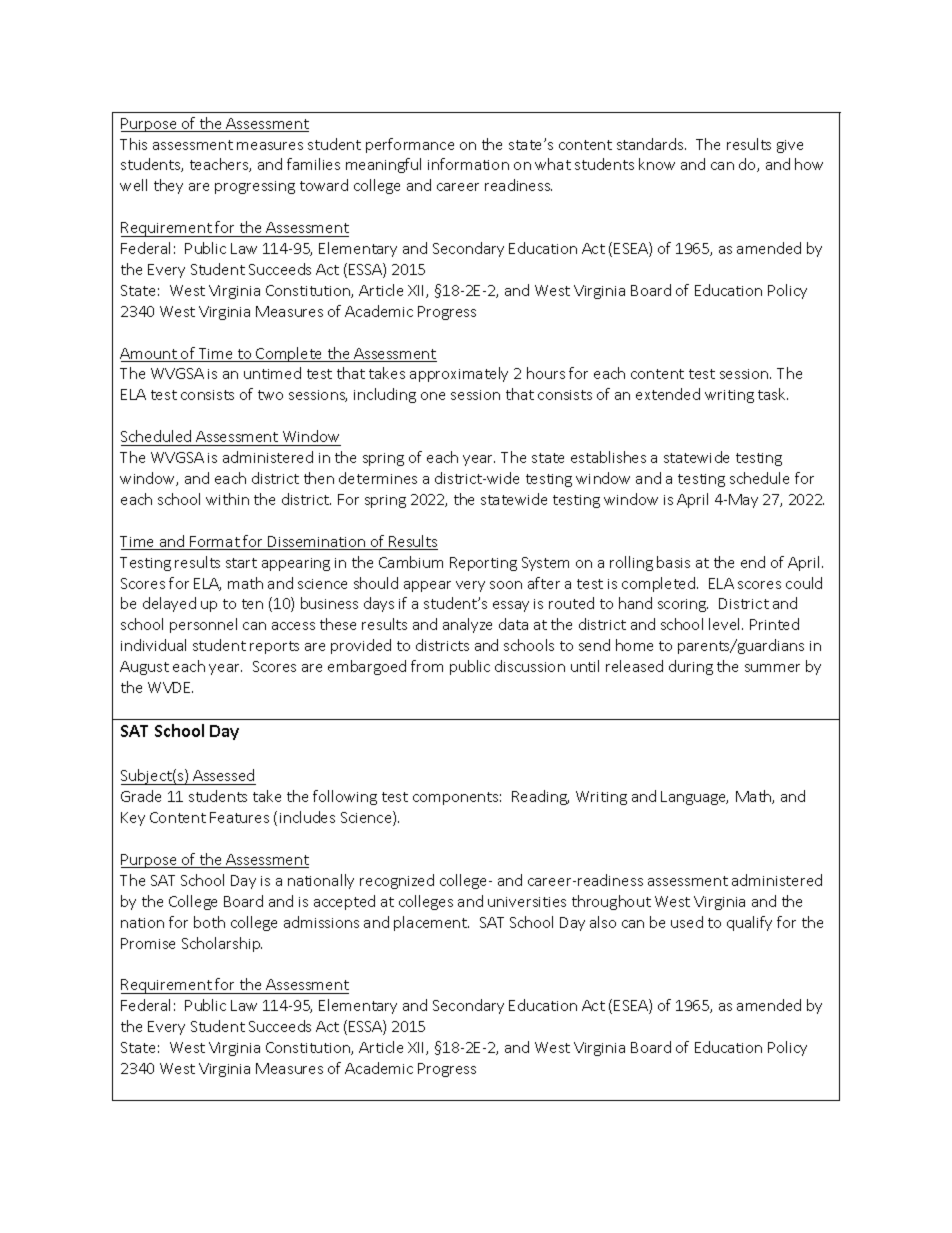 The image size is (952, 1233). Describe the element at coordinates (209, 922) in the document. I see `both` at that location.
